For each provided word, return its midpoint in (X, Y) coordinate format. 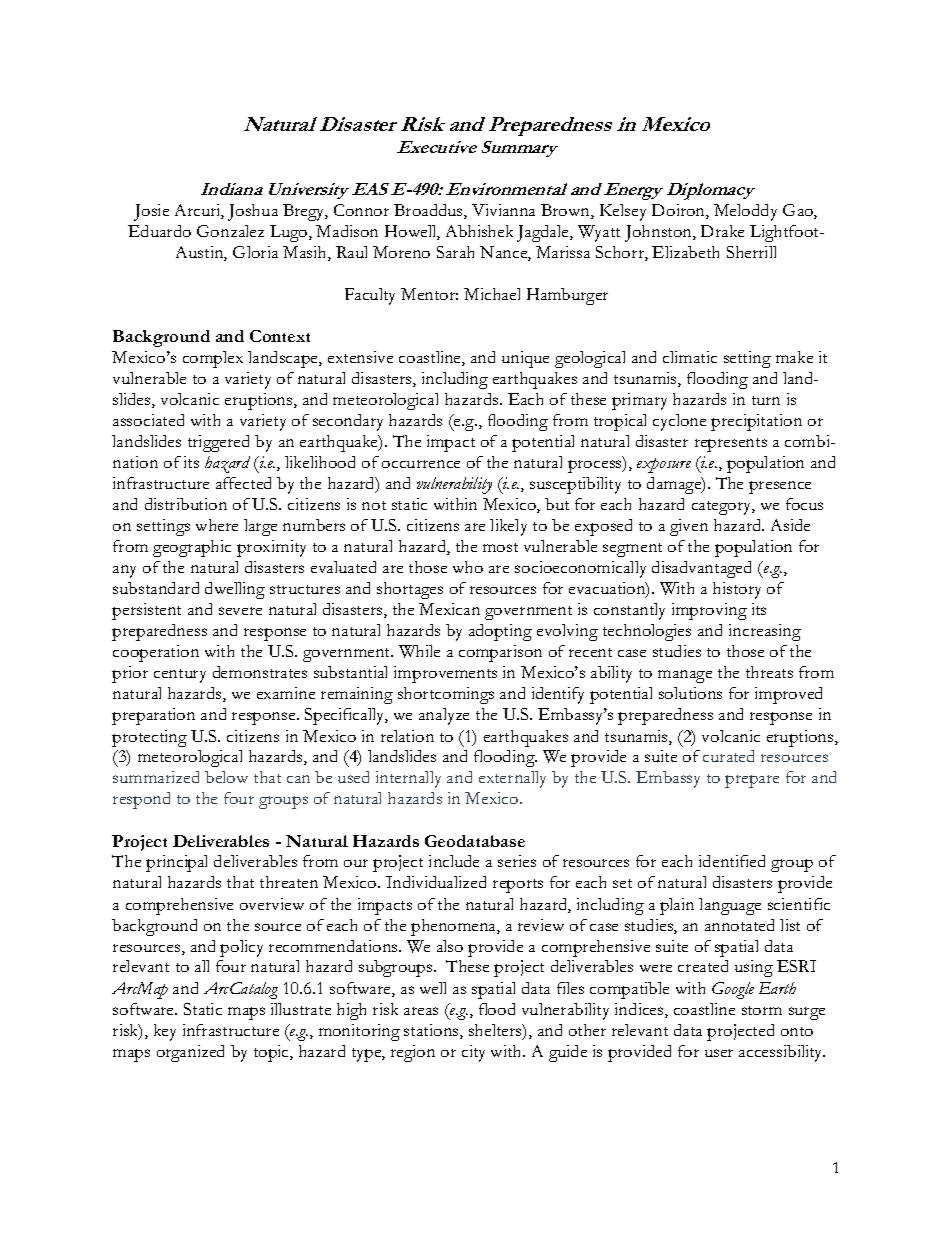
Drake (722, 231)
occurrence (421, 464)
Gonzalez (230, 231)
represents (731, 445)
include (454, 861)
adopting (500, 632)
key (165, 1032)
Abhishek (479, 231)
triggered (218, 443)
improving (709, 611)
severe (240, 611)
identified (732, 861)
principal (176, 863)
